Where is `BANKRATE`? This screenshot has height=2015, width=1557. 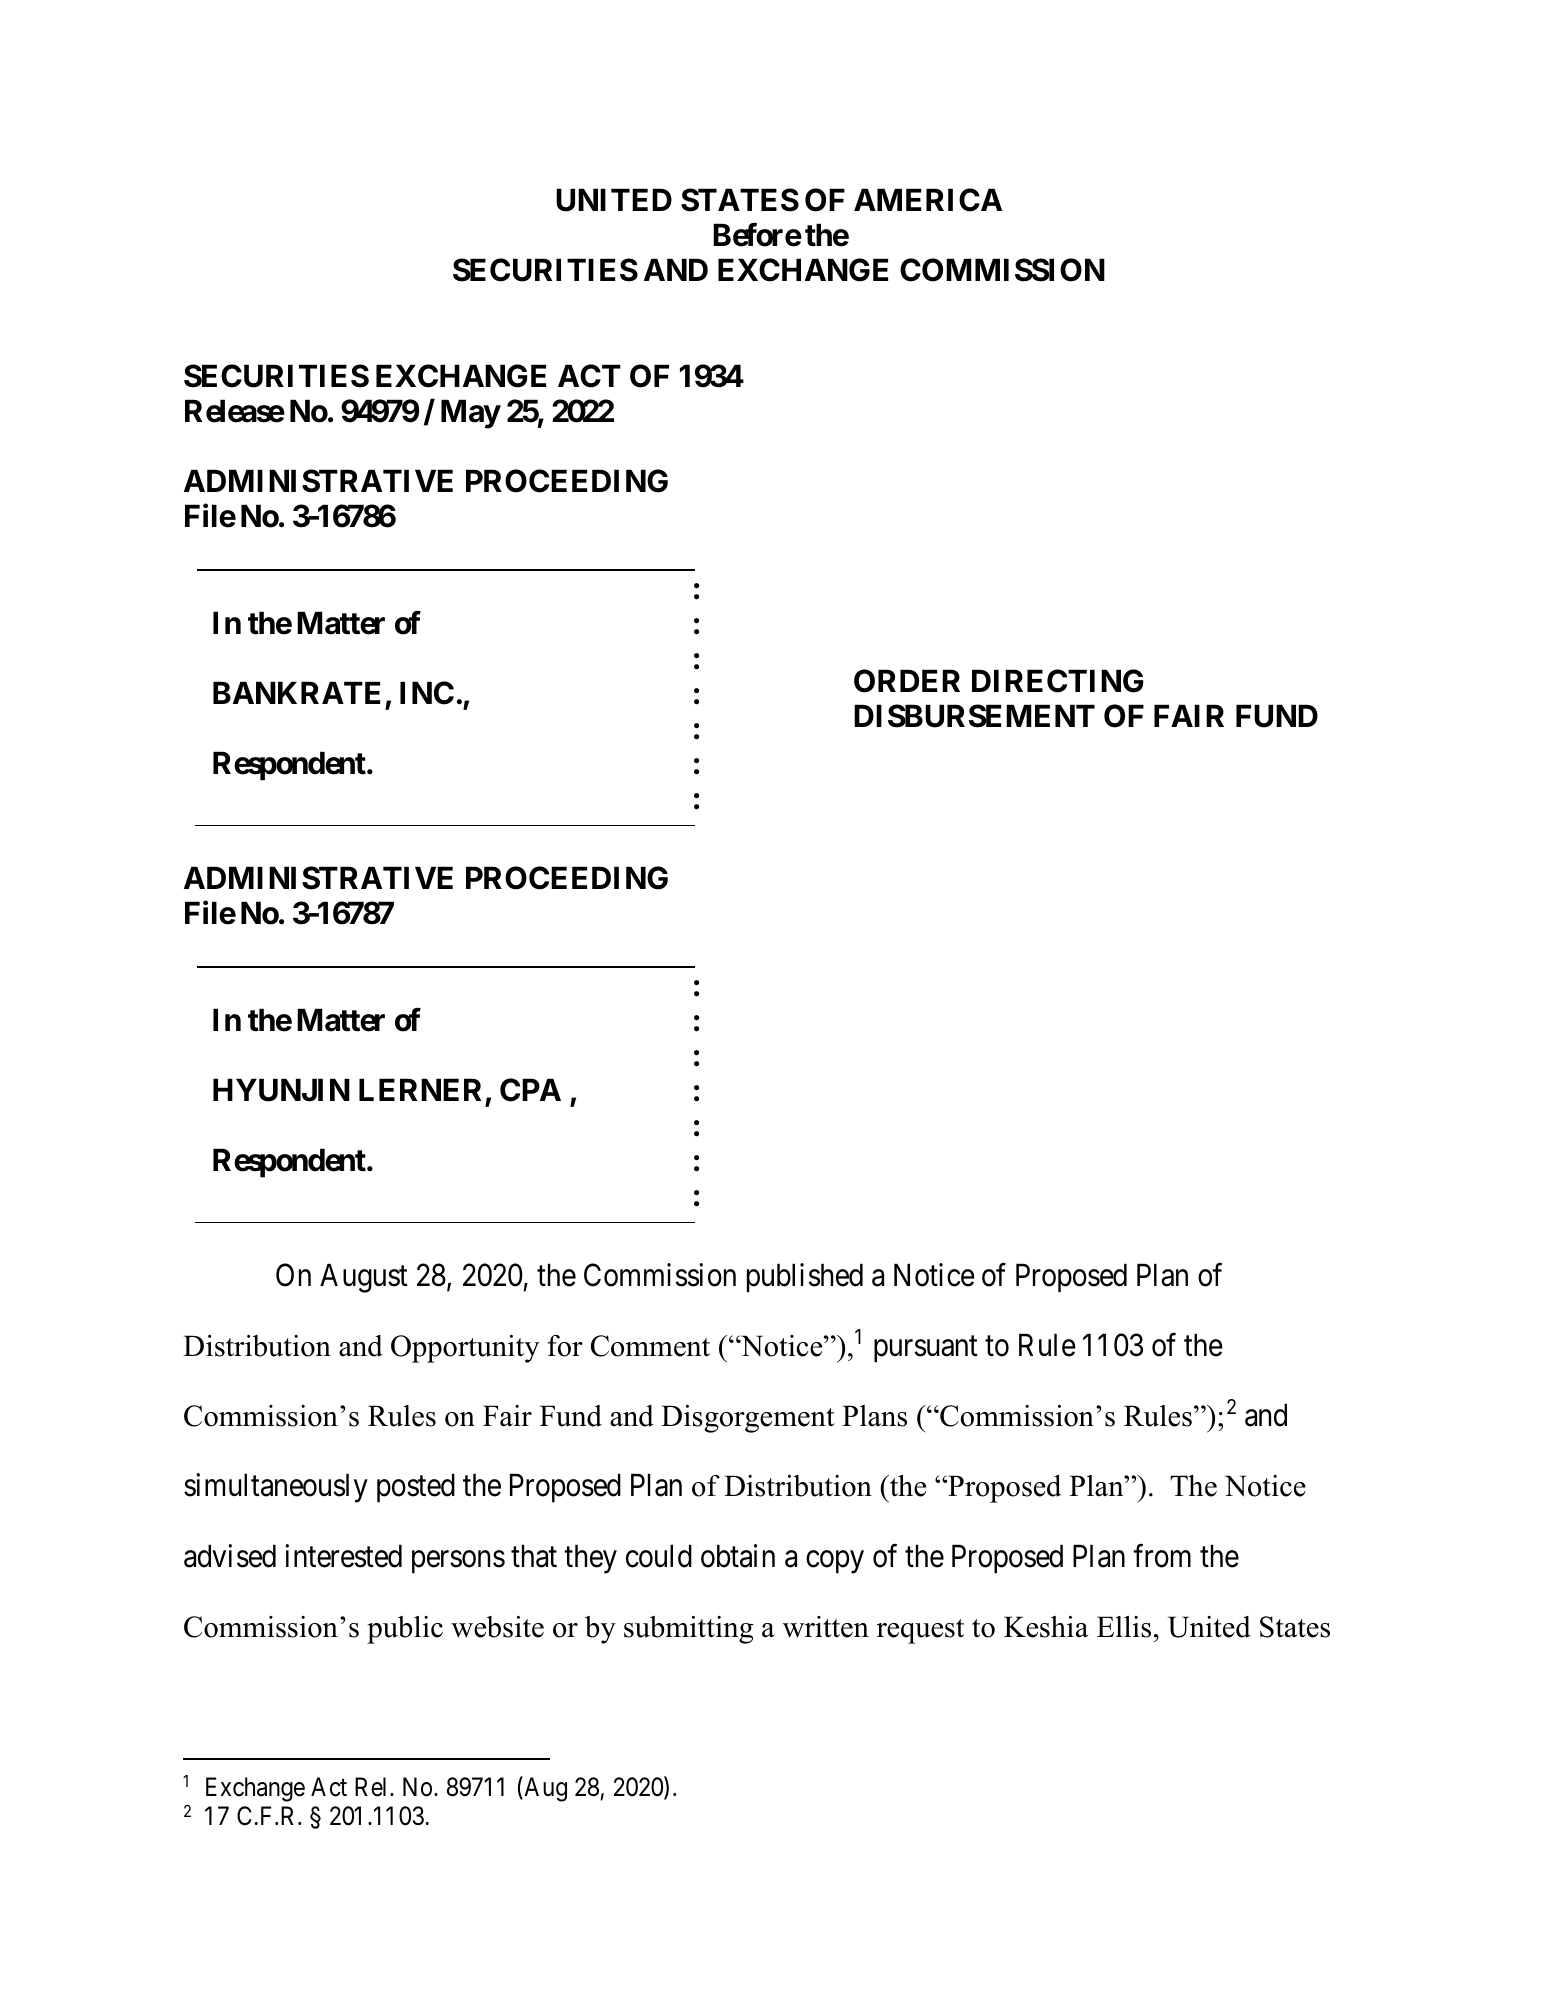 BANKRATE is located at coordinates (296, 692).
